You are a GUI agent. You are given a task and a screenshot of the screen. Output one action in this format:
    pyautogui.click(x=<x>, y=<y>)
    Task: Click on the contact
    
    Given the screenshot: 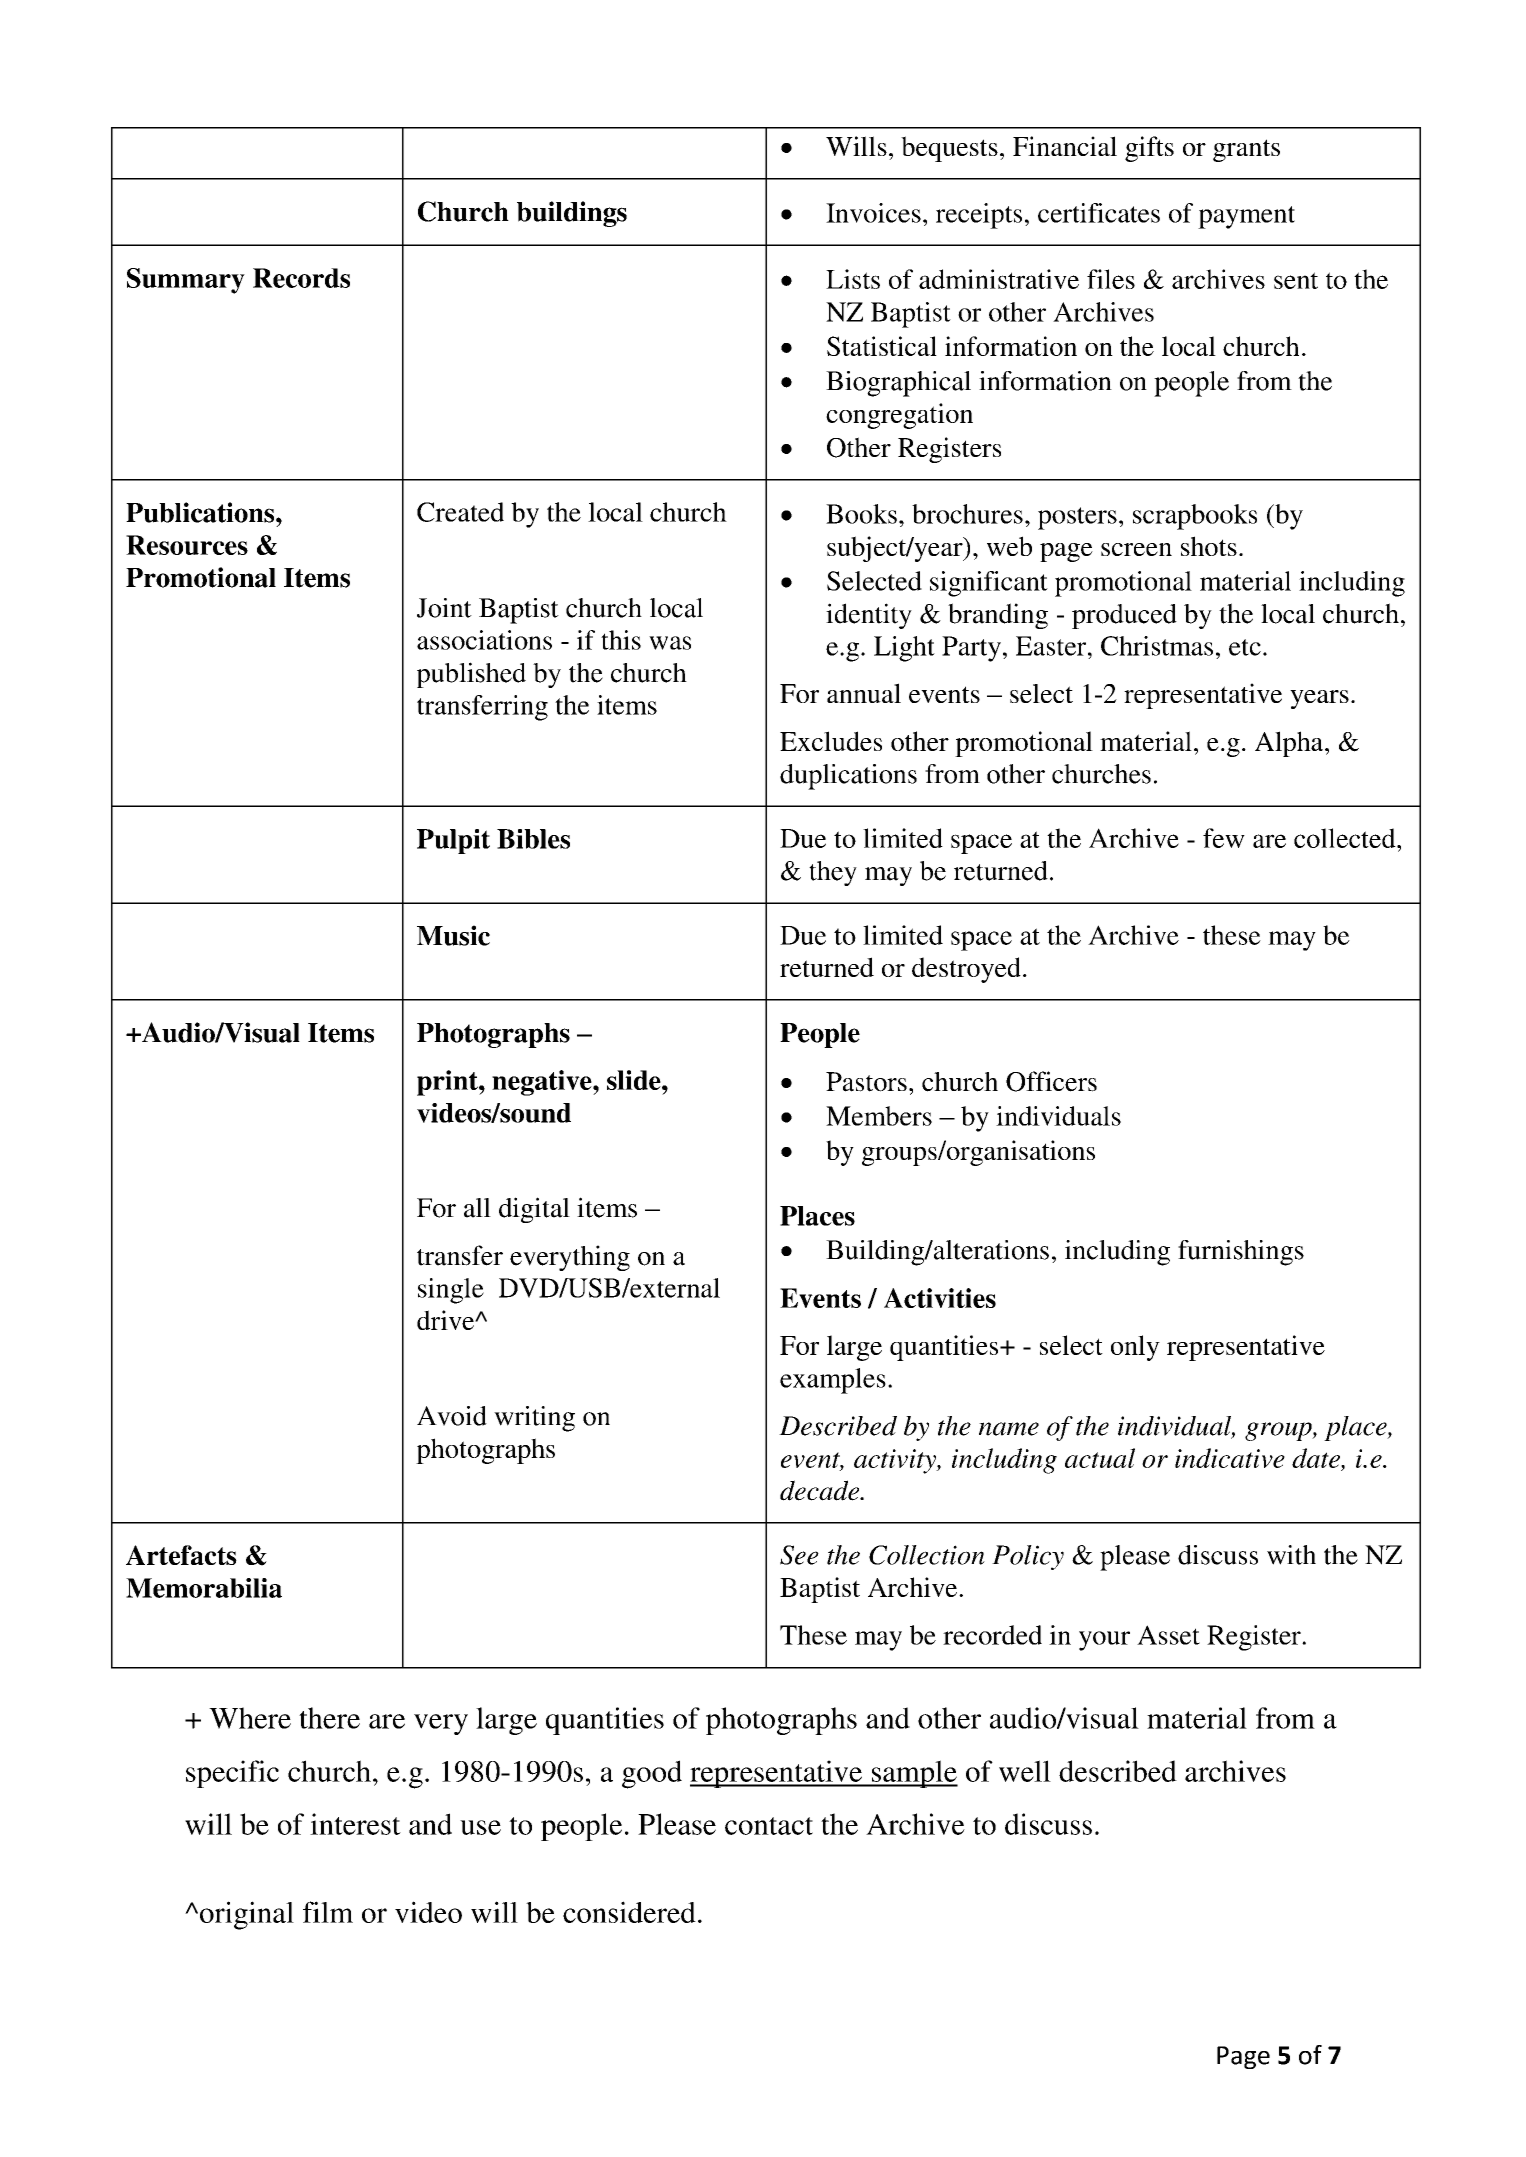 What is the action you would take?
    pyautogui.click(x=769, y=1826)
